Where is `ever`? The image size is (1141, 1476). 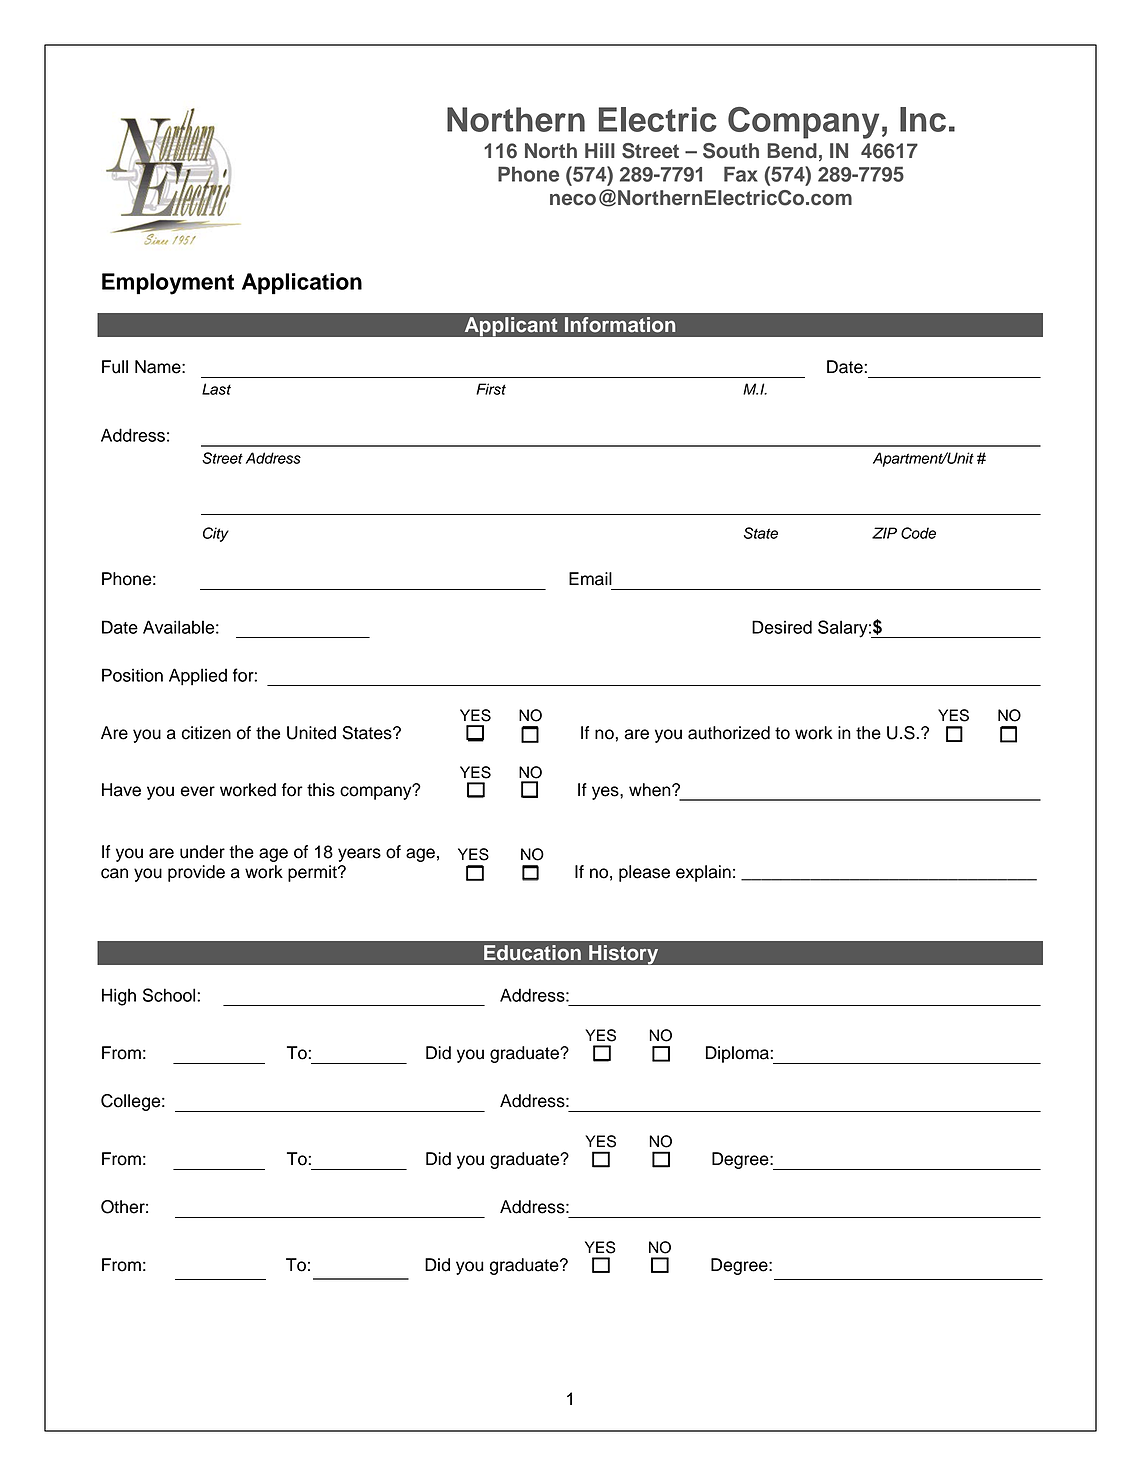
ever is located at coordinates (198, 791).
